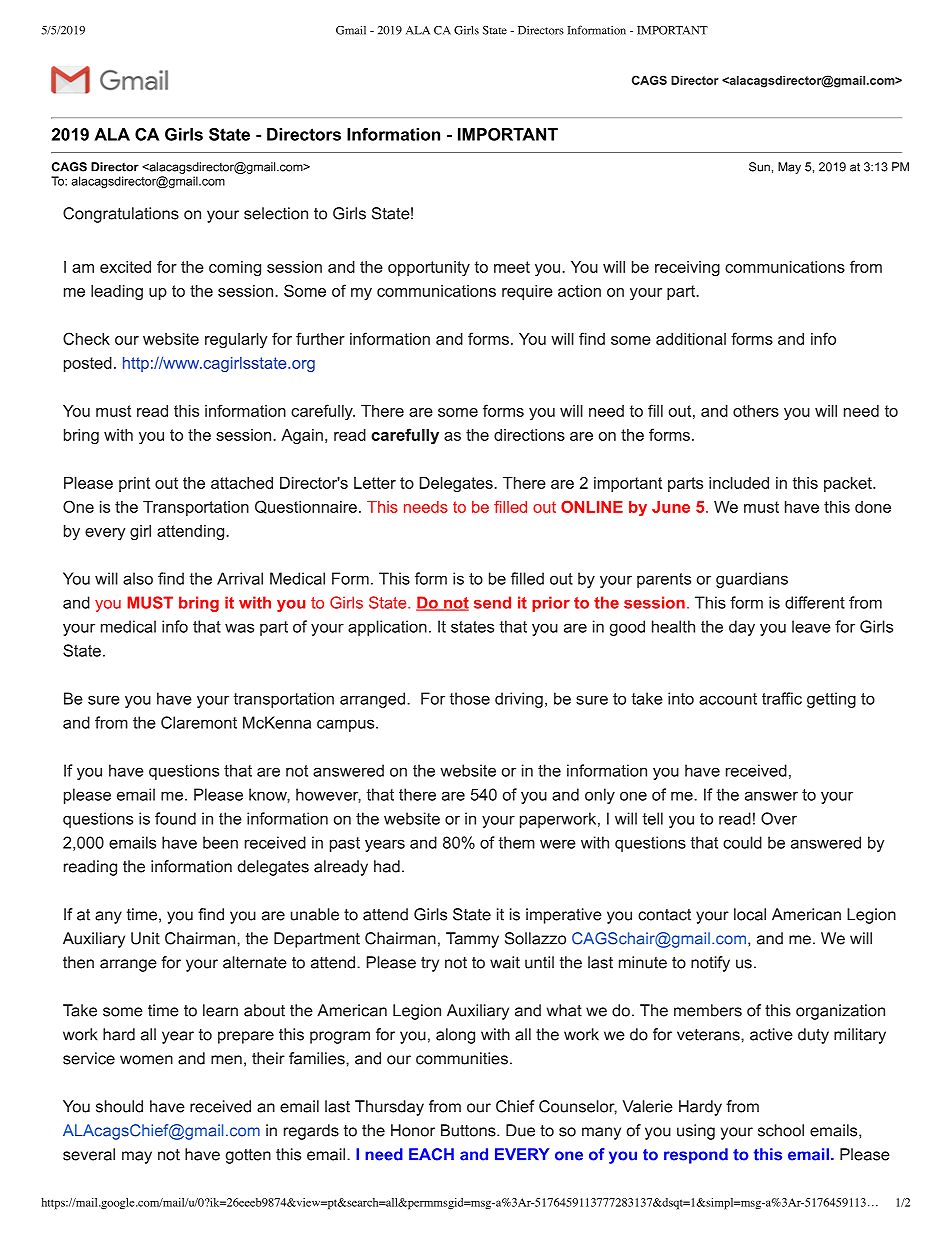  I want to click on should, so click(119, 1106).
